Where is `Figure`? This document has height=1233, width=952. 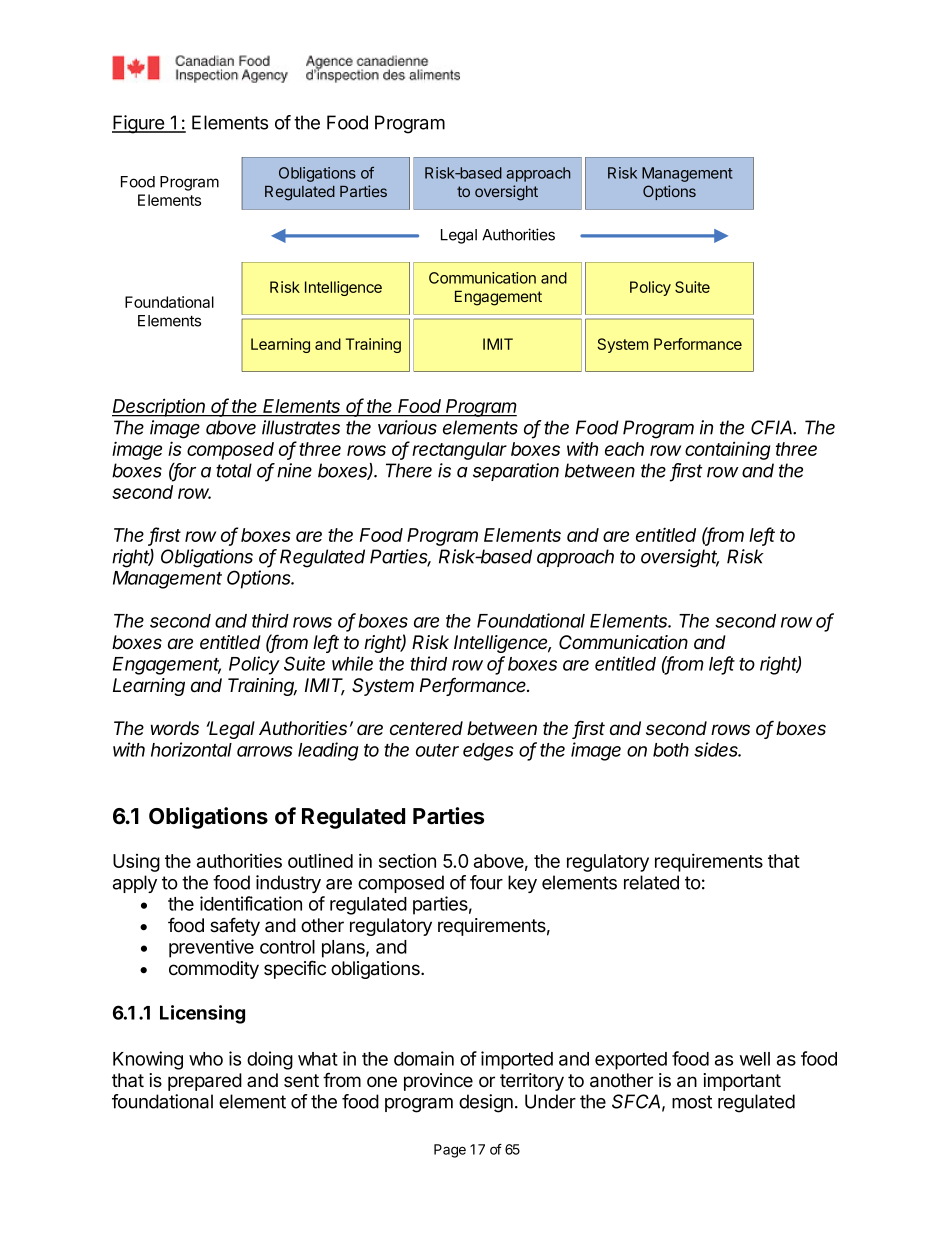
Figure is located at coordinates (139, 124).
